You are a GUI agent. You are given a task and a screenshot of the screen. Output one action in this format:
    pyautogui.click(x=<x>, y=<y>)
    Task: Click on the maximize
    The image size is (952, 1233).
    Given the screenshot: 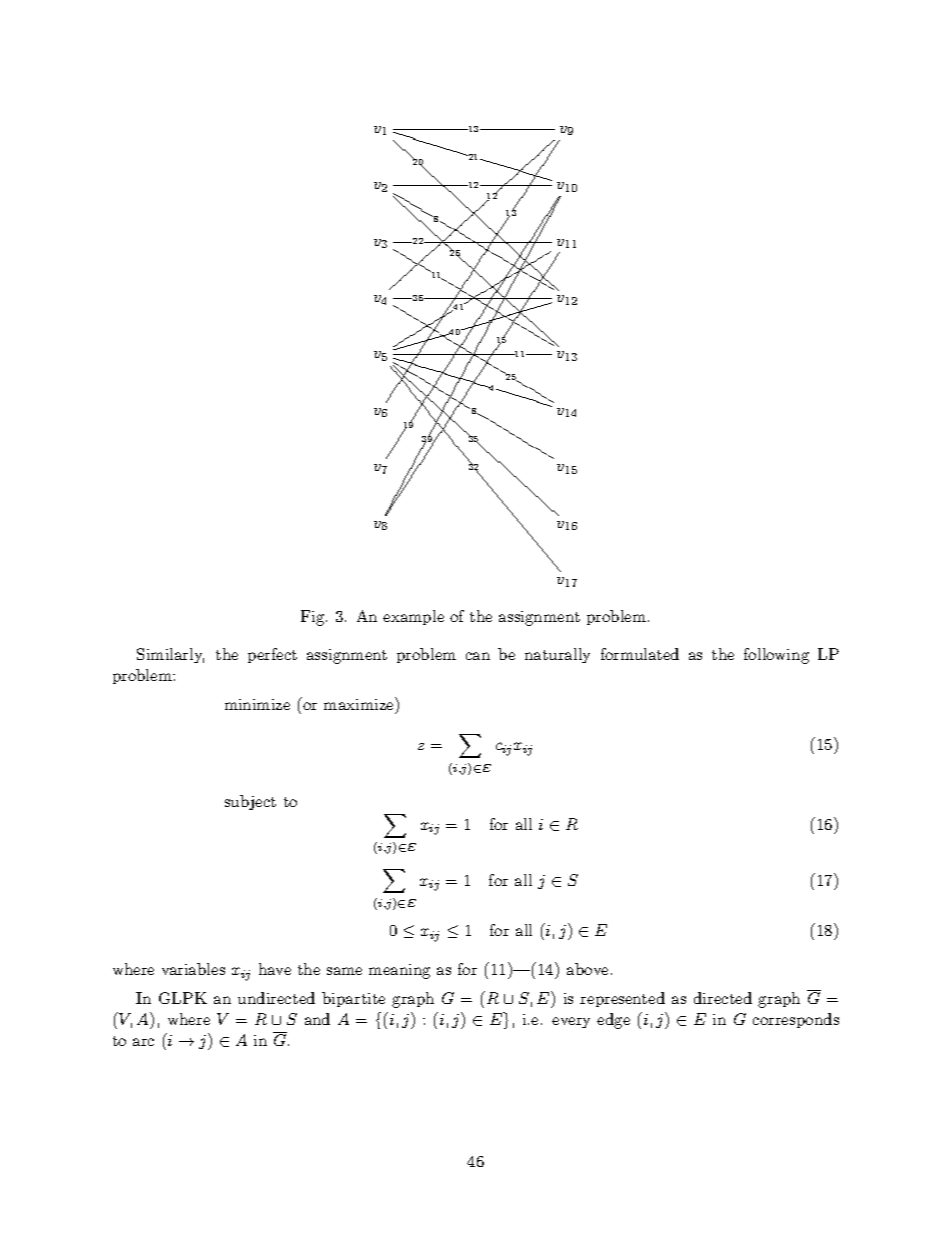 What is the action you would take?
    pyautogui.click(x=360, y=703)
